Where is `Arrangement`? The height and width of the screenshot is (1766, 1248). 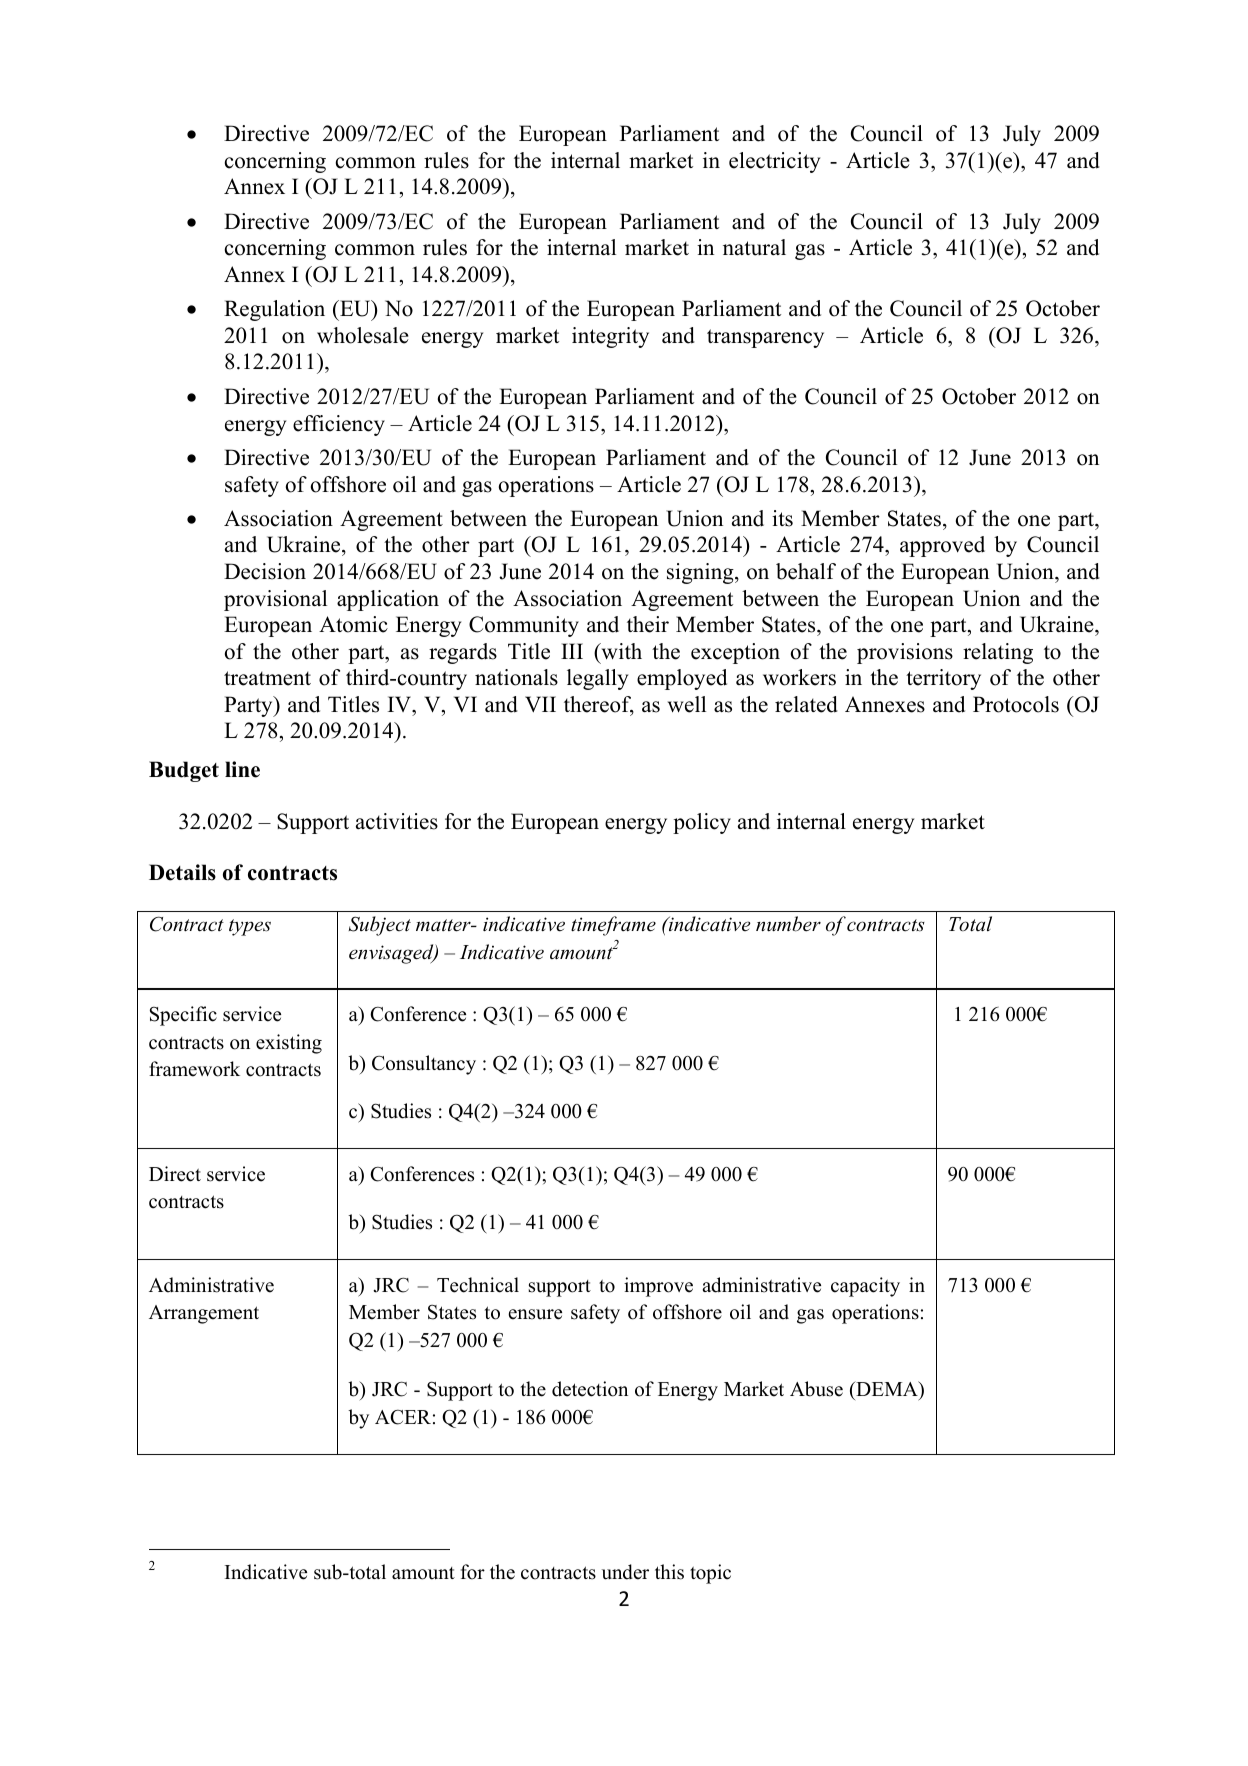
Arrangement is located at coordinates (204, 1314).
